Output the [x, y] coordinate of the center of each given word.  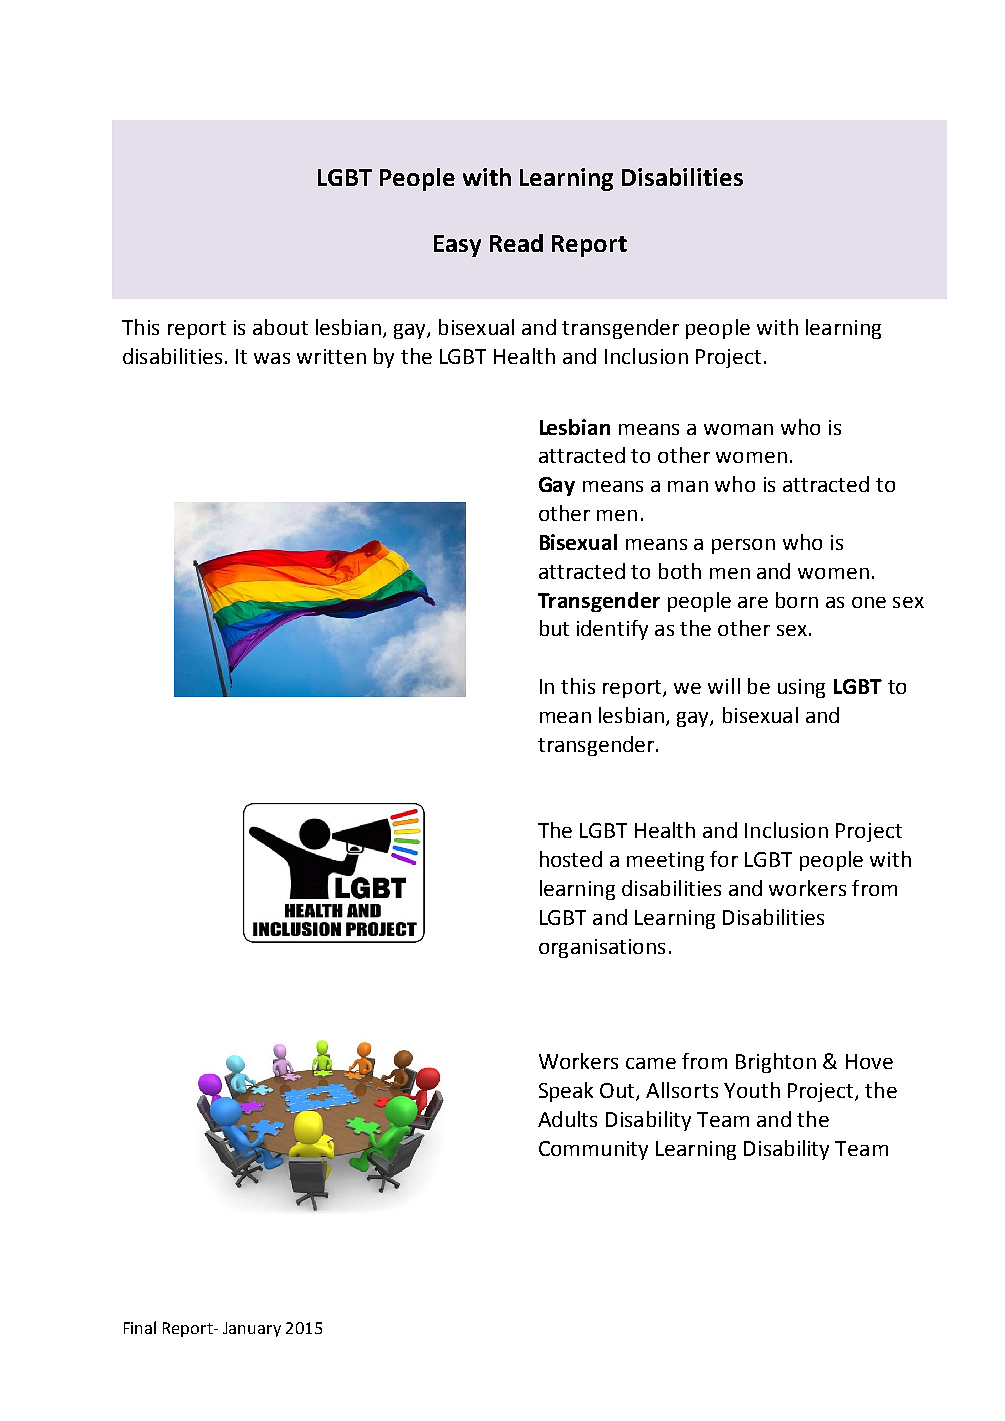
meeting [665, 861]
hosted [571, 859]
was [272, 358]
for [724, 859]
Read [516, 243]
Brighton [776, 1063]
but [554, 628]
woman [738, 429]
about [280, 327]
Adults [567, 1119]
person [743, 546]
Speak [566, 1092]
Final [140, 1327]
